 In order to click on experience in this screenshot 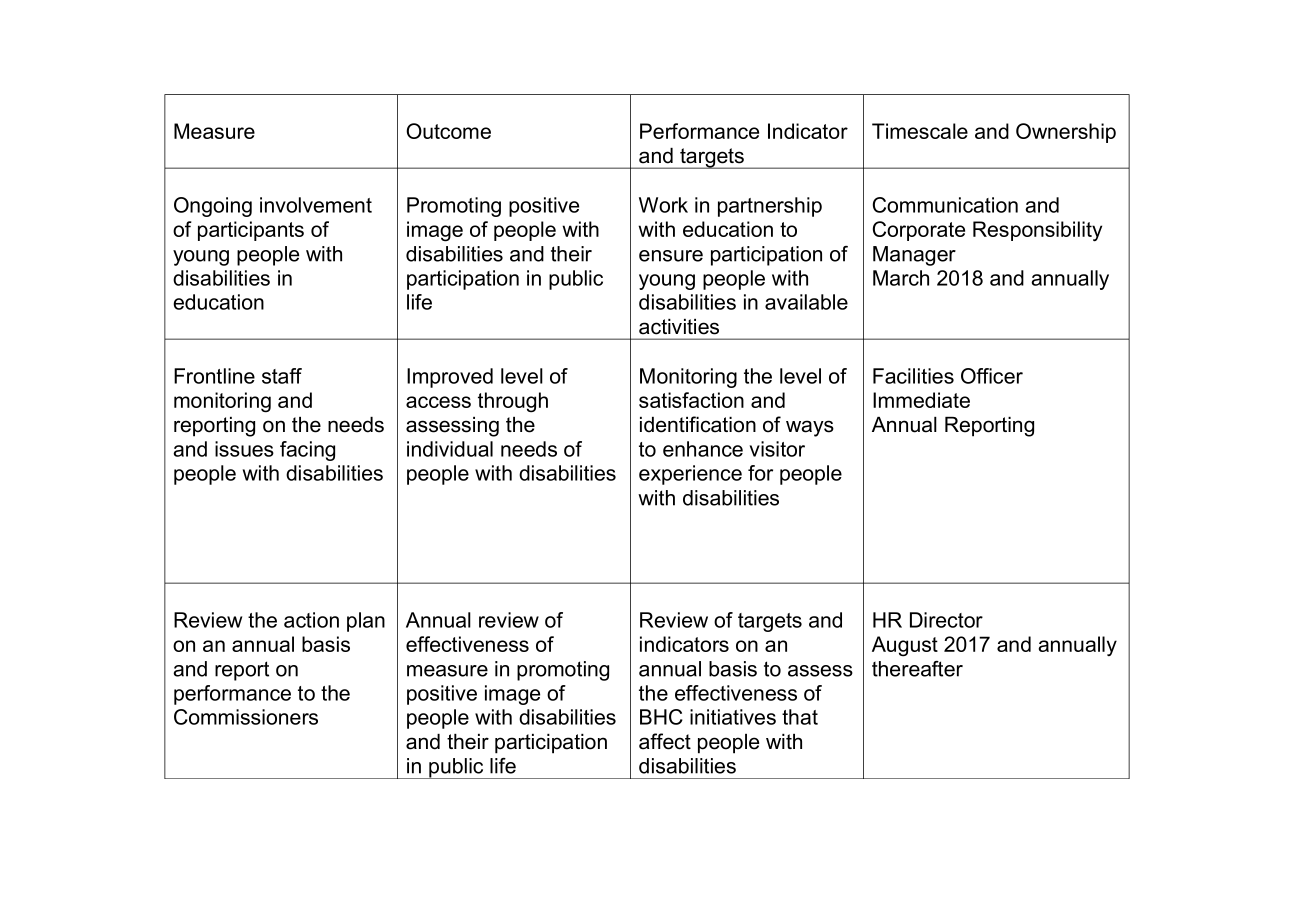, I will do `click(690, 475)`.
